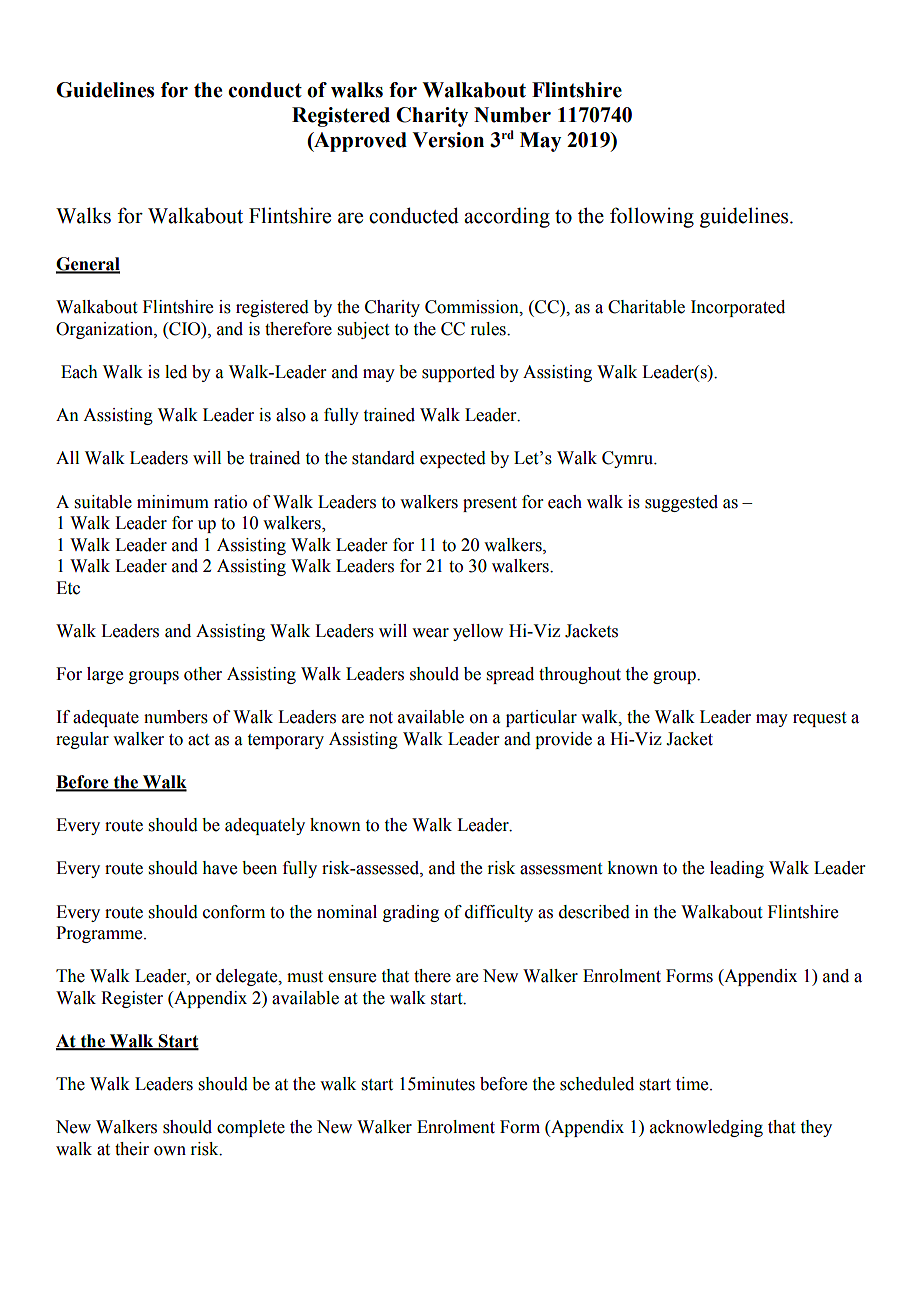 This document has height=1308, width=924. Describe the element at coordinates (448, 140) in the document. I see `Version` at that location.
